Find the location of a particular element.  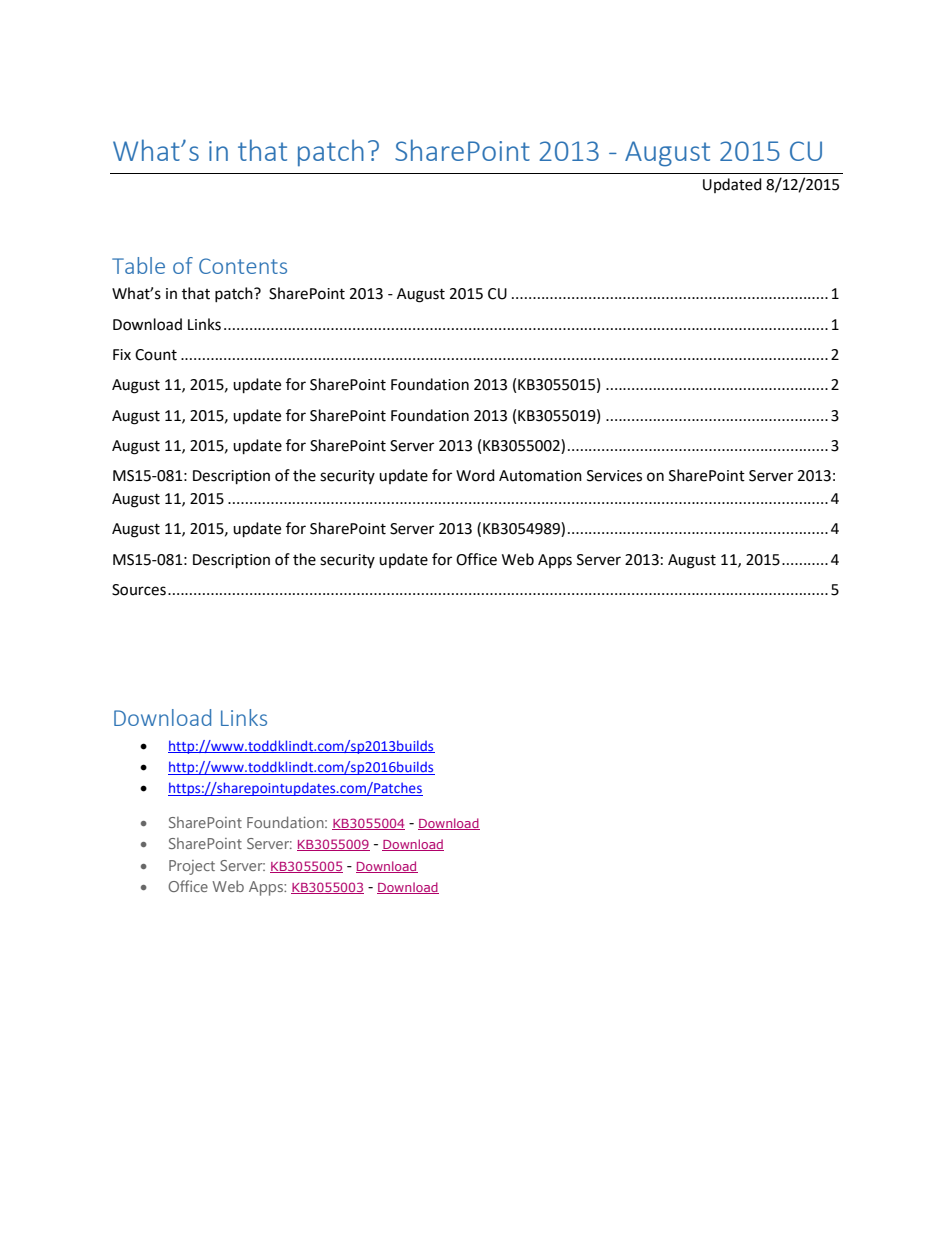

Table is located at coordinates (138, 265).
